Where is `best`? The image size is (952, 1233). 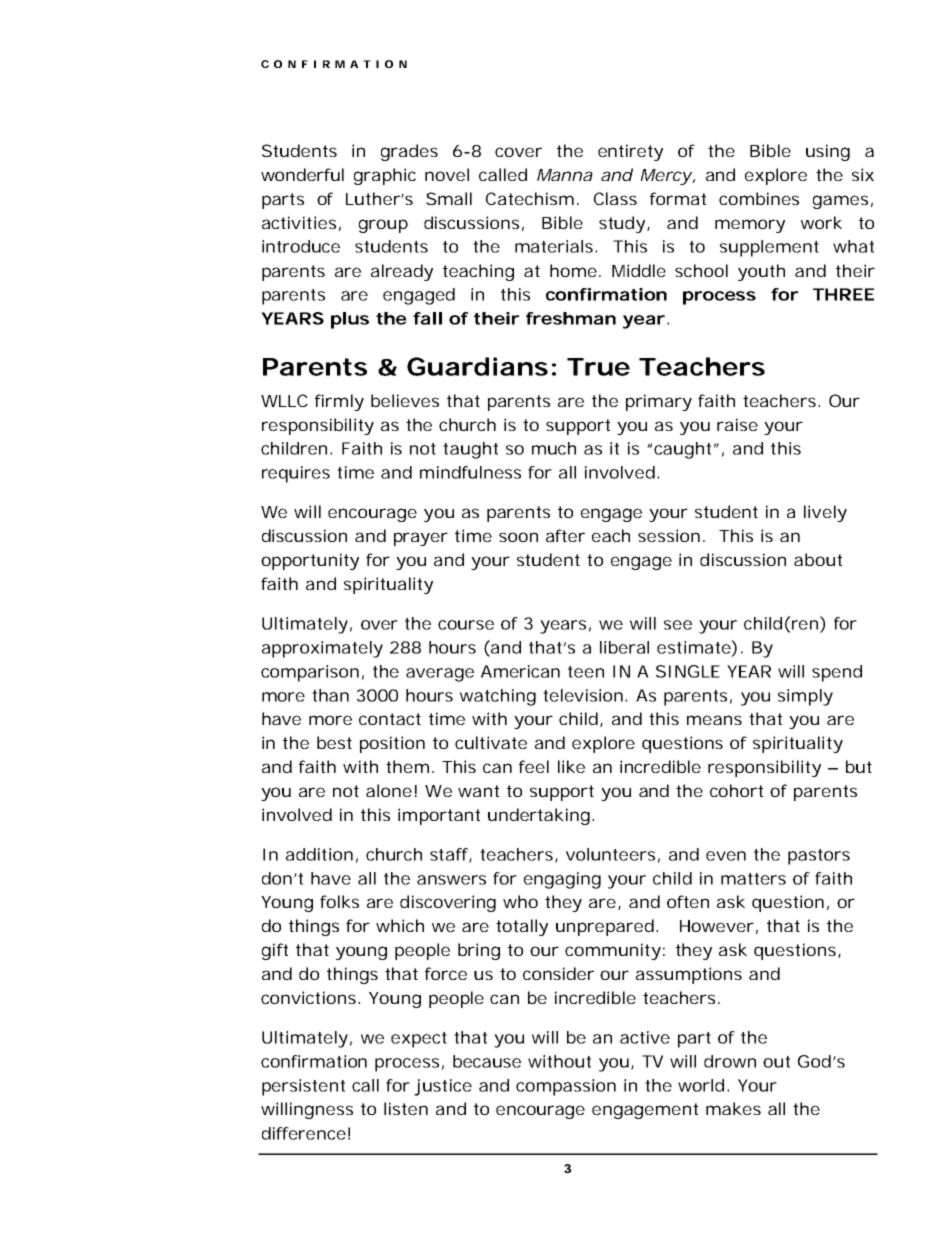
best is located at coordinates (334, 742).
